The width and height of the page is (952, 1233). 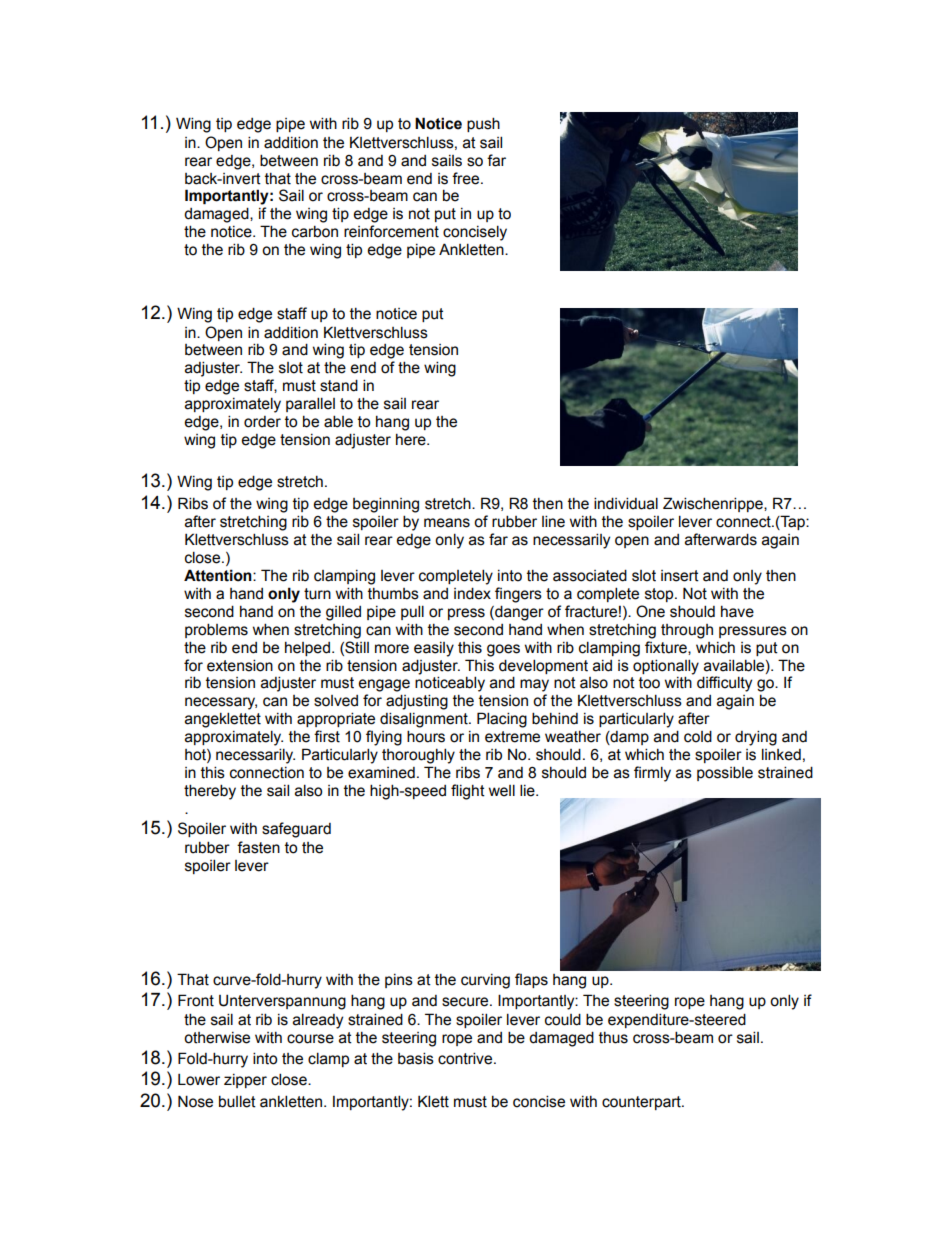 I want to click on have, so click(x=737, y=612).
